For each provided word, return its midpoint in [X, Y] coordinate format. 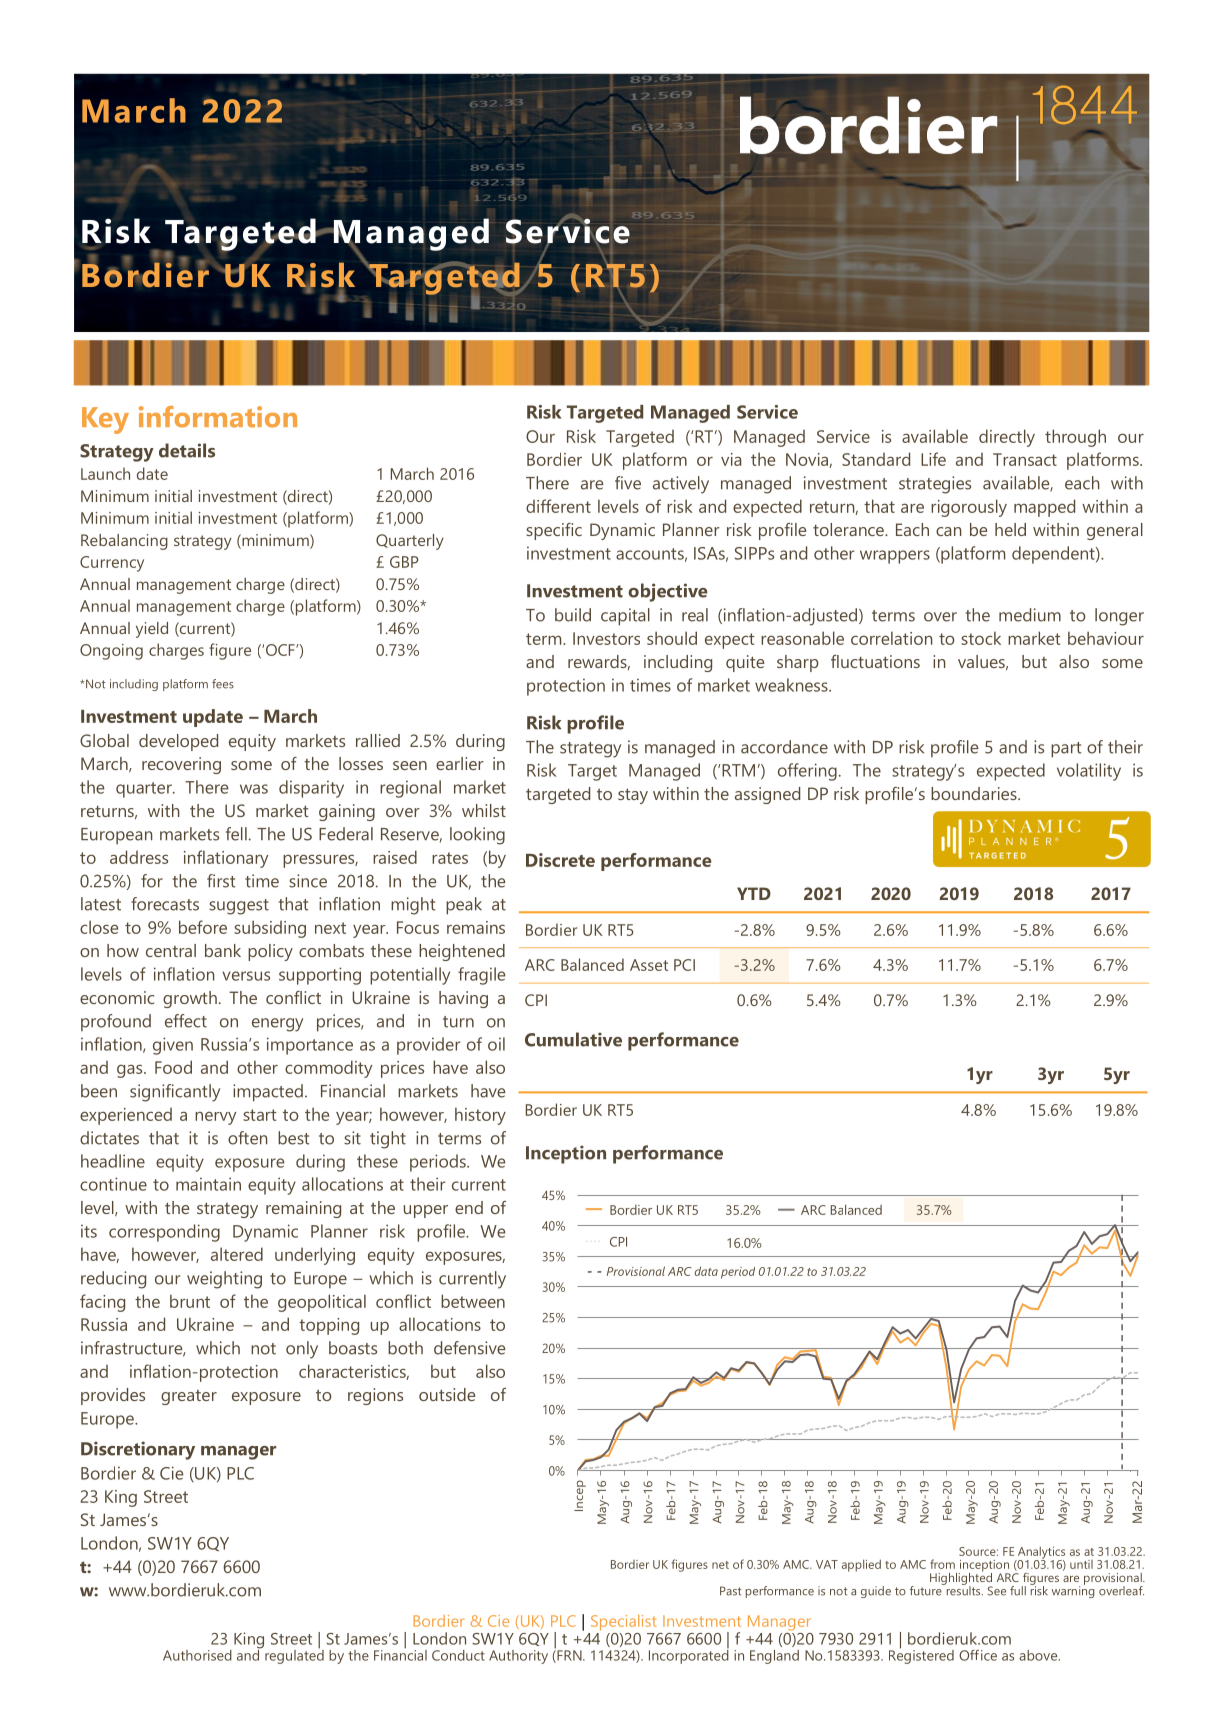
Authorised [197, 1655]
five [628, 483]
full [1018, 1591]
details [187, 450]
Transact [1025, 459]
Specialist [624, 1623]
